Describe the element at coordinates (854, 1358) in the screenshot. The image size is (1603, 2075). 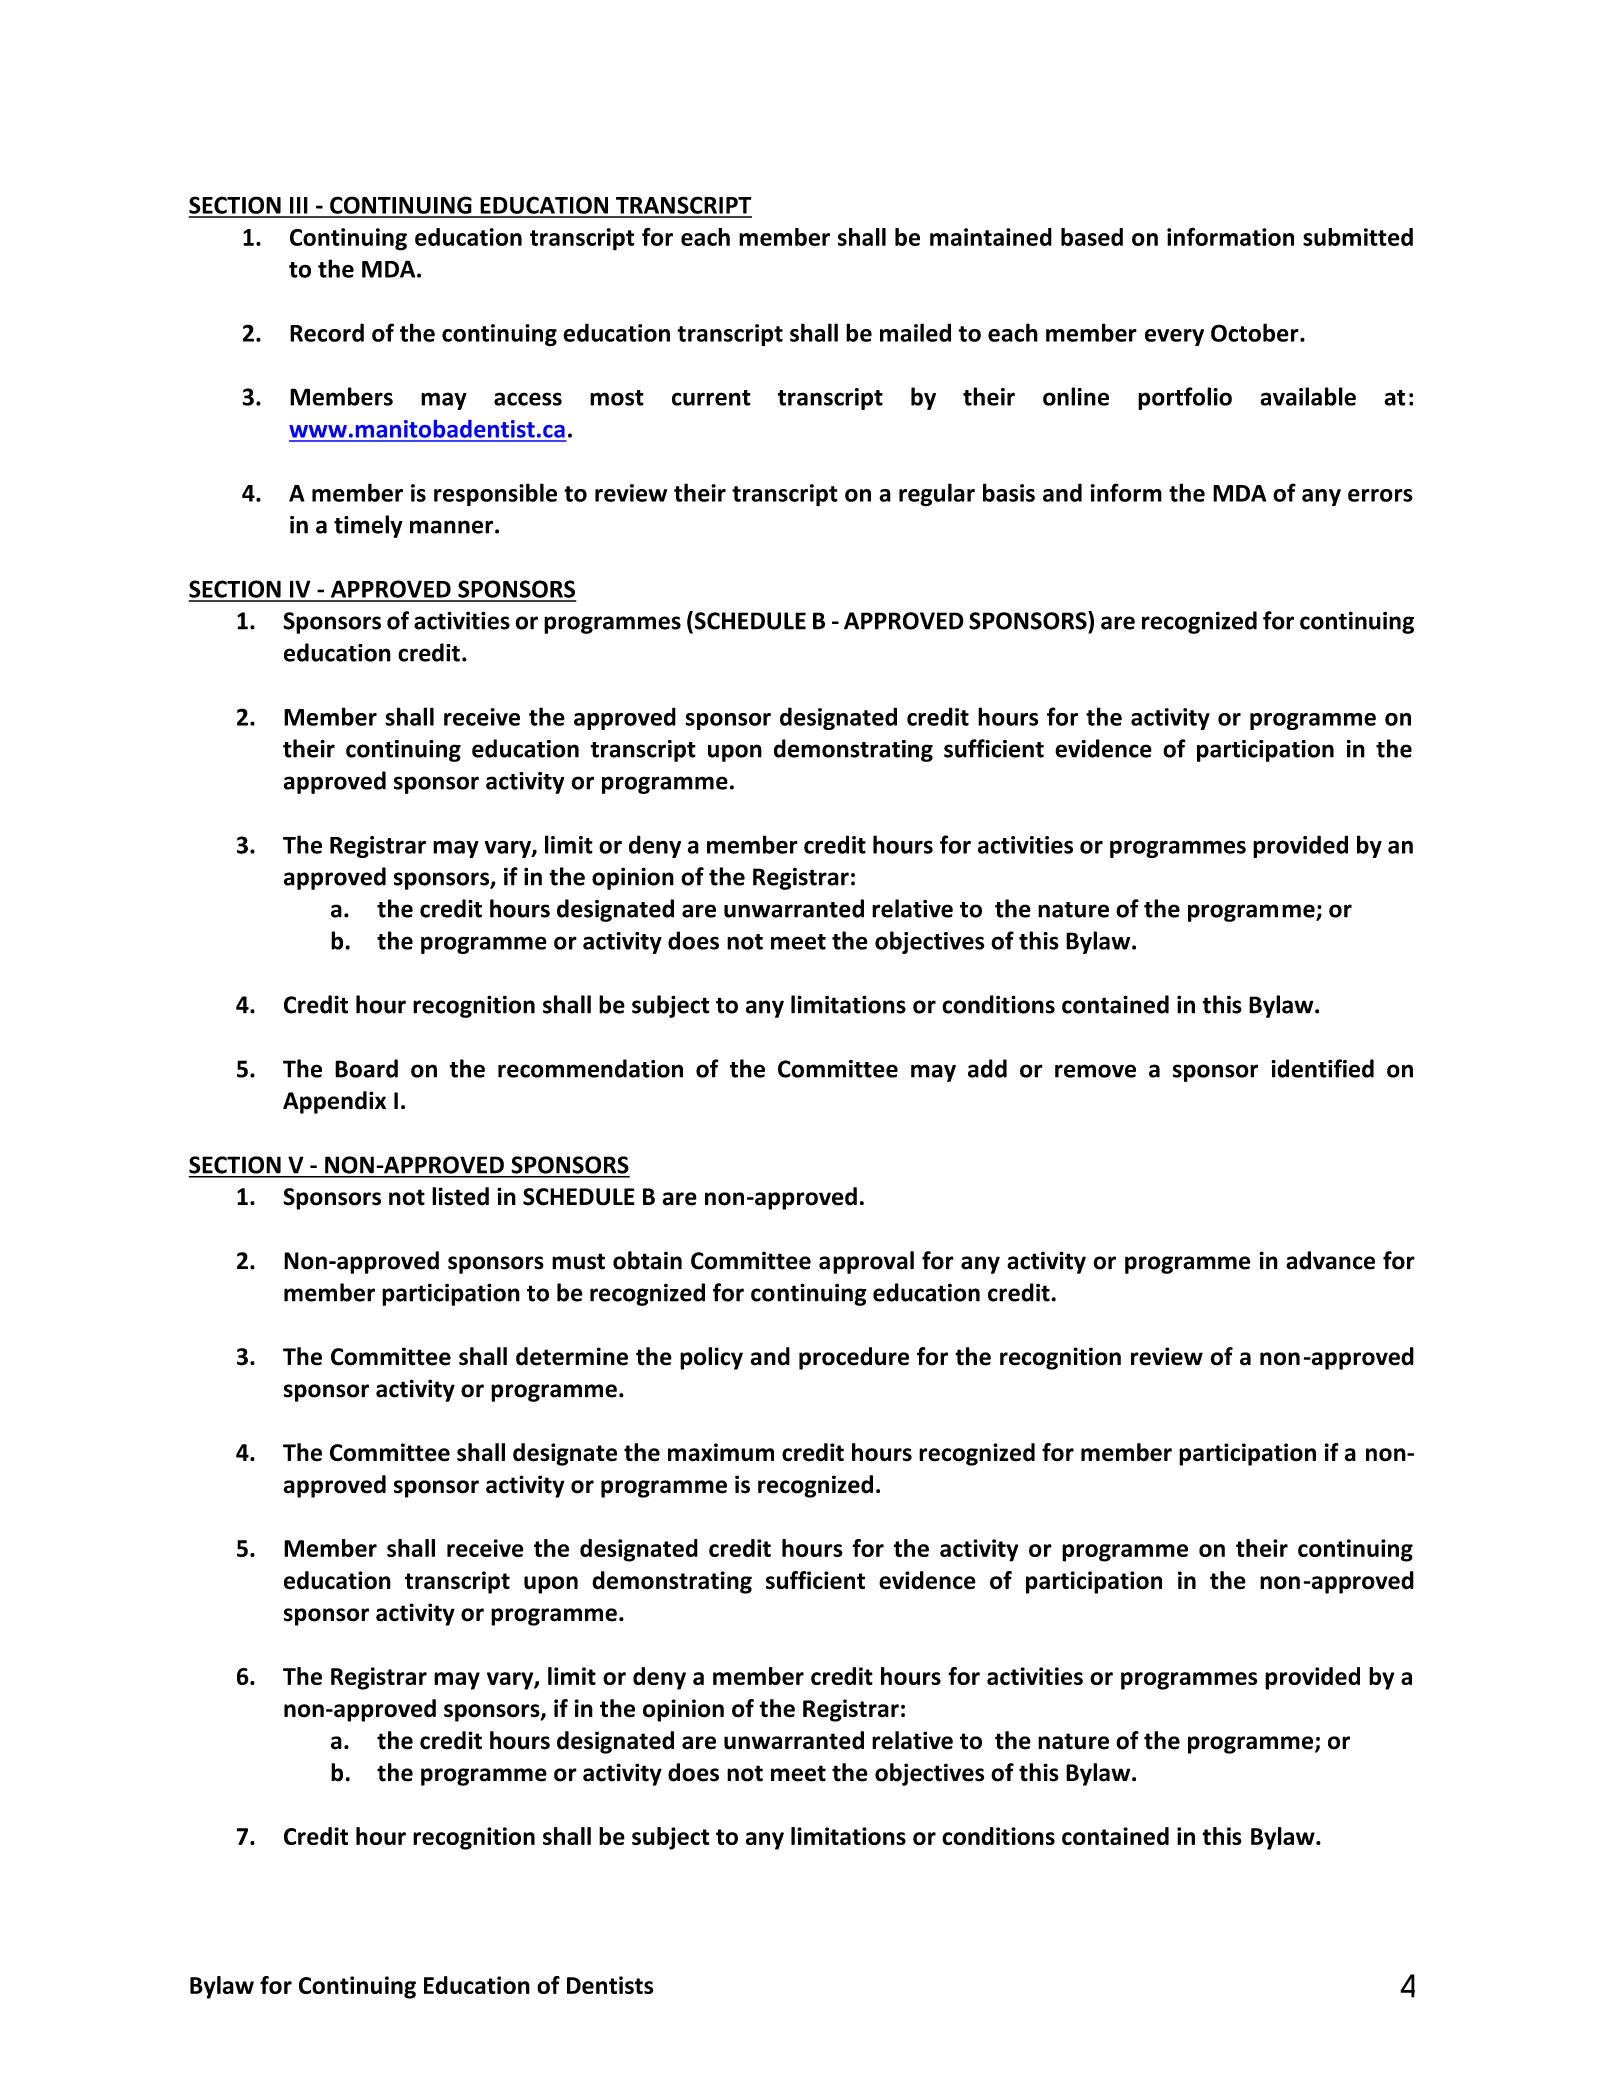
I see `procedure` at that location.
